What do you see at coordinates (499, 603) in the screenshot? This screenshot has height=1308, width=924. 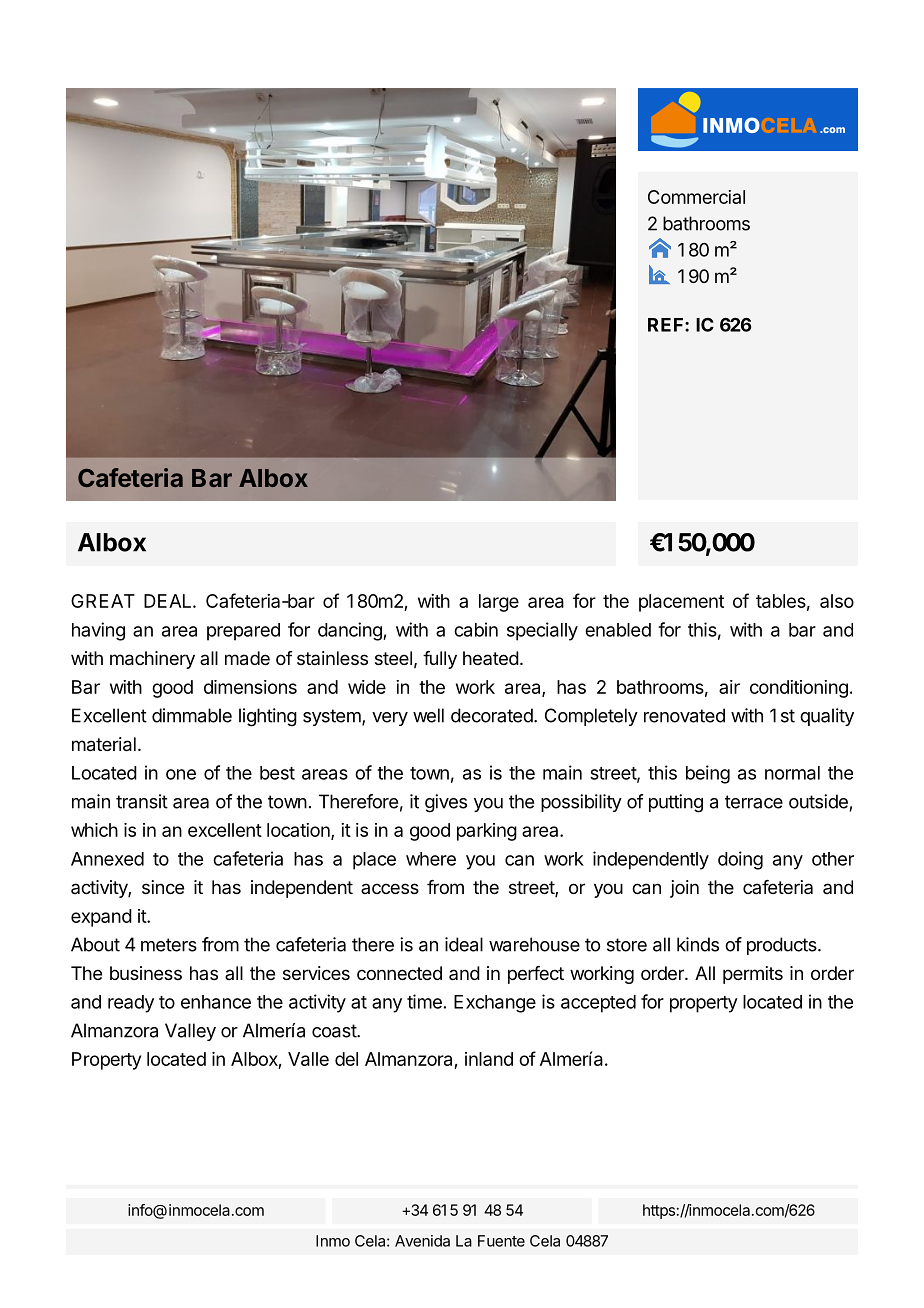 I see `large` at bounding box center [499, 603].
